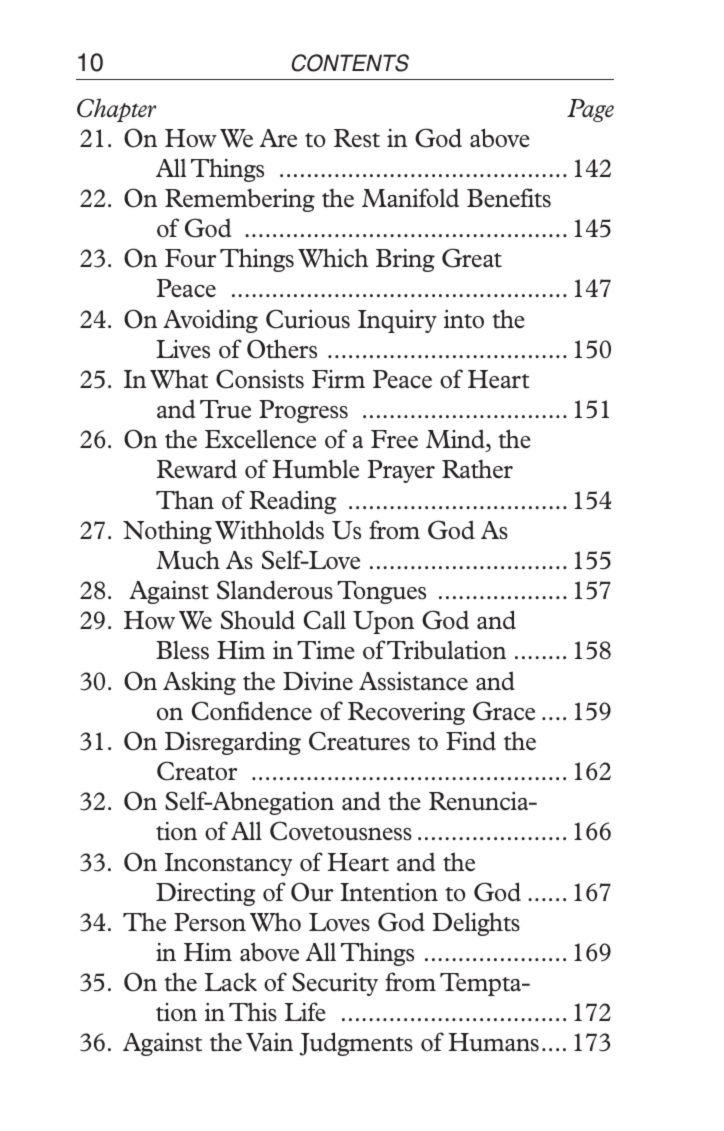 The width and height of the screenshot is (724, 1131). What do you see at coordinates (381, 592) in the screenshot?
I see `Tongues` at bounding box center [381, 592].
